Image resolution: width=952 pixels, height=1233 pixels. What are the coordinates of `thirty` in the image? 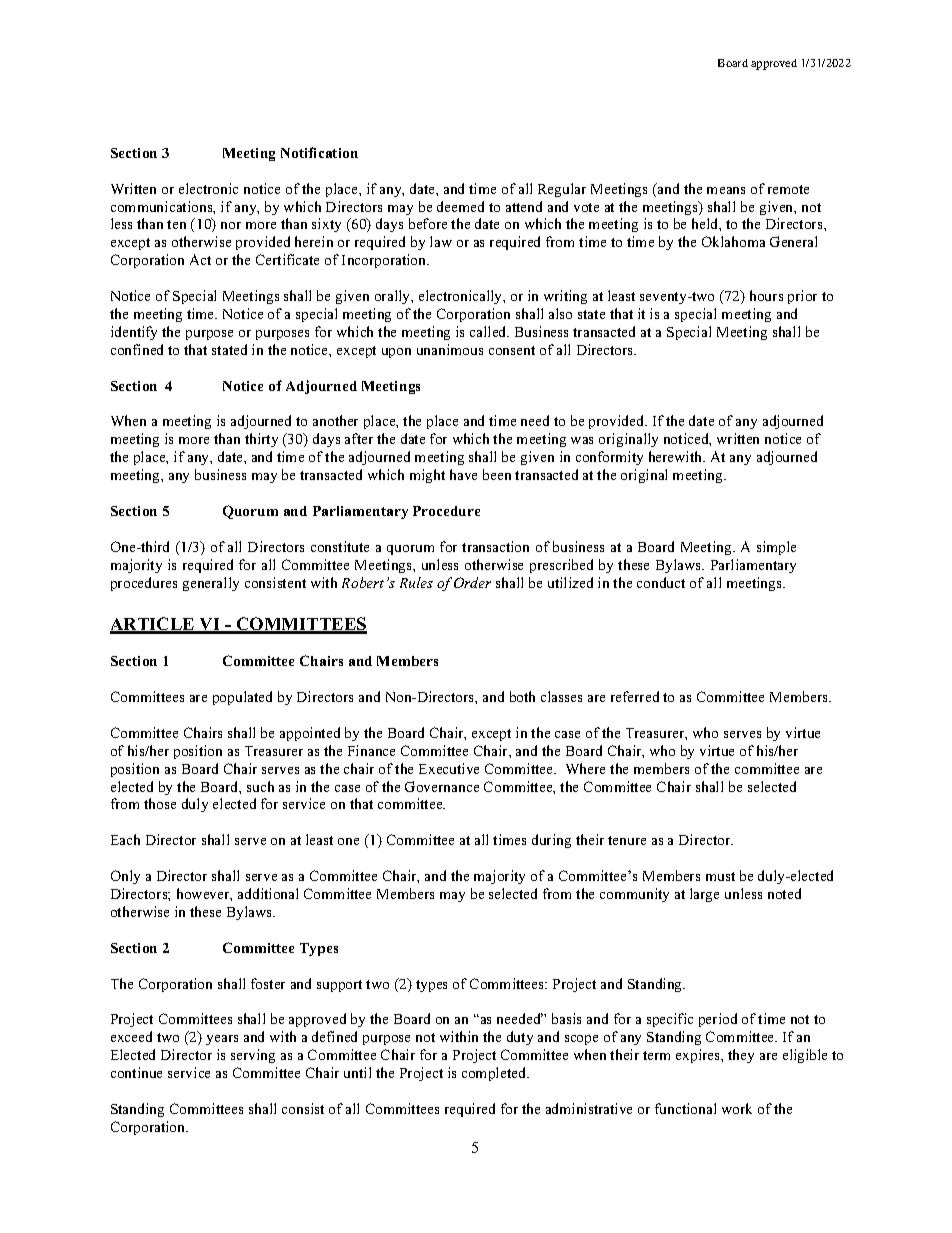 It's located at (261, 440).
